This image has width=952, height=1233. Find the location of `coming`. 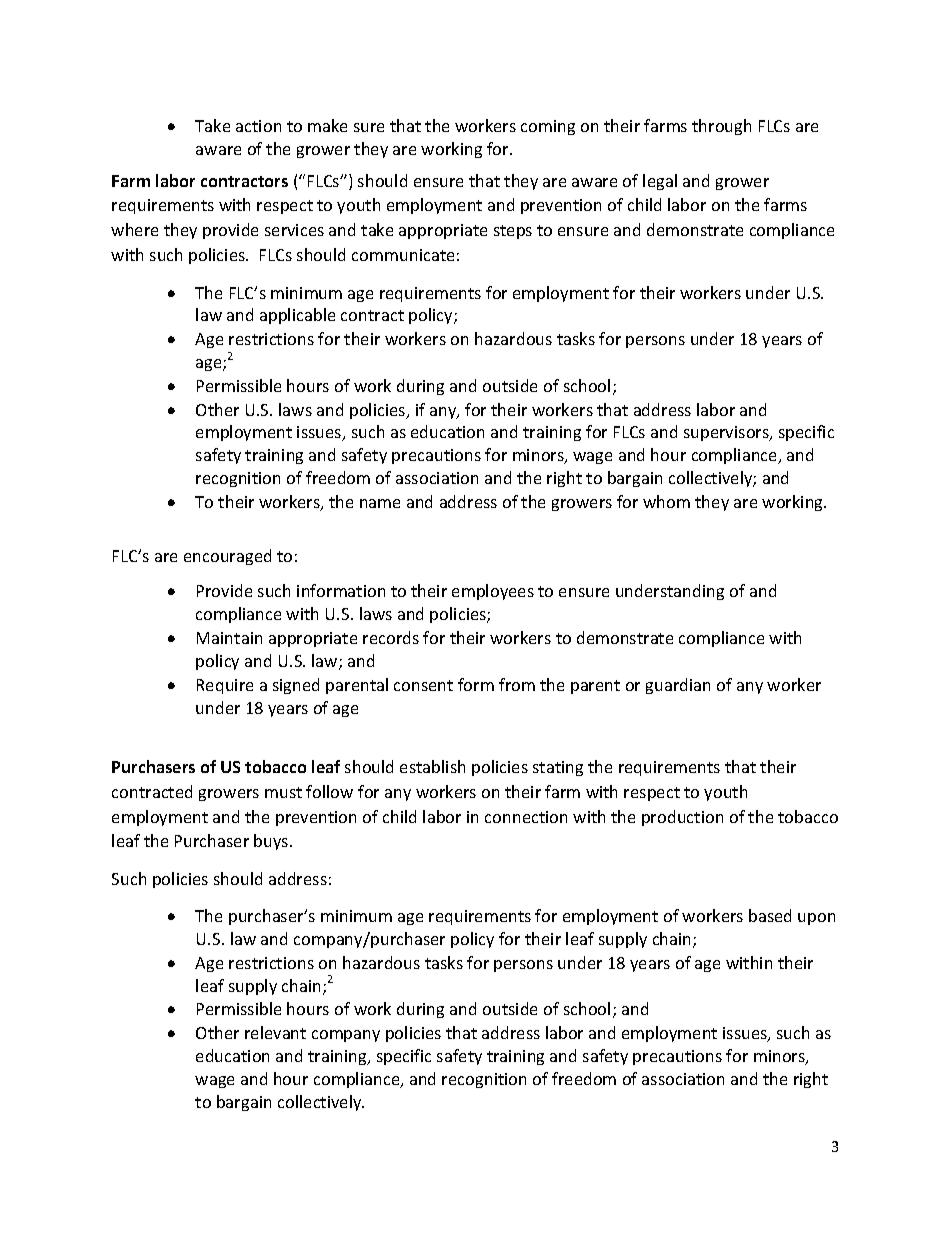

coming is located at coordinates (548, 127).
